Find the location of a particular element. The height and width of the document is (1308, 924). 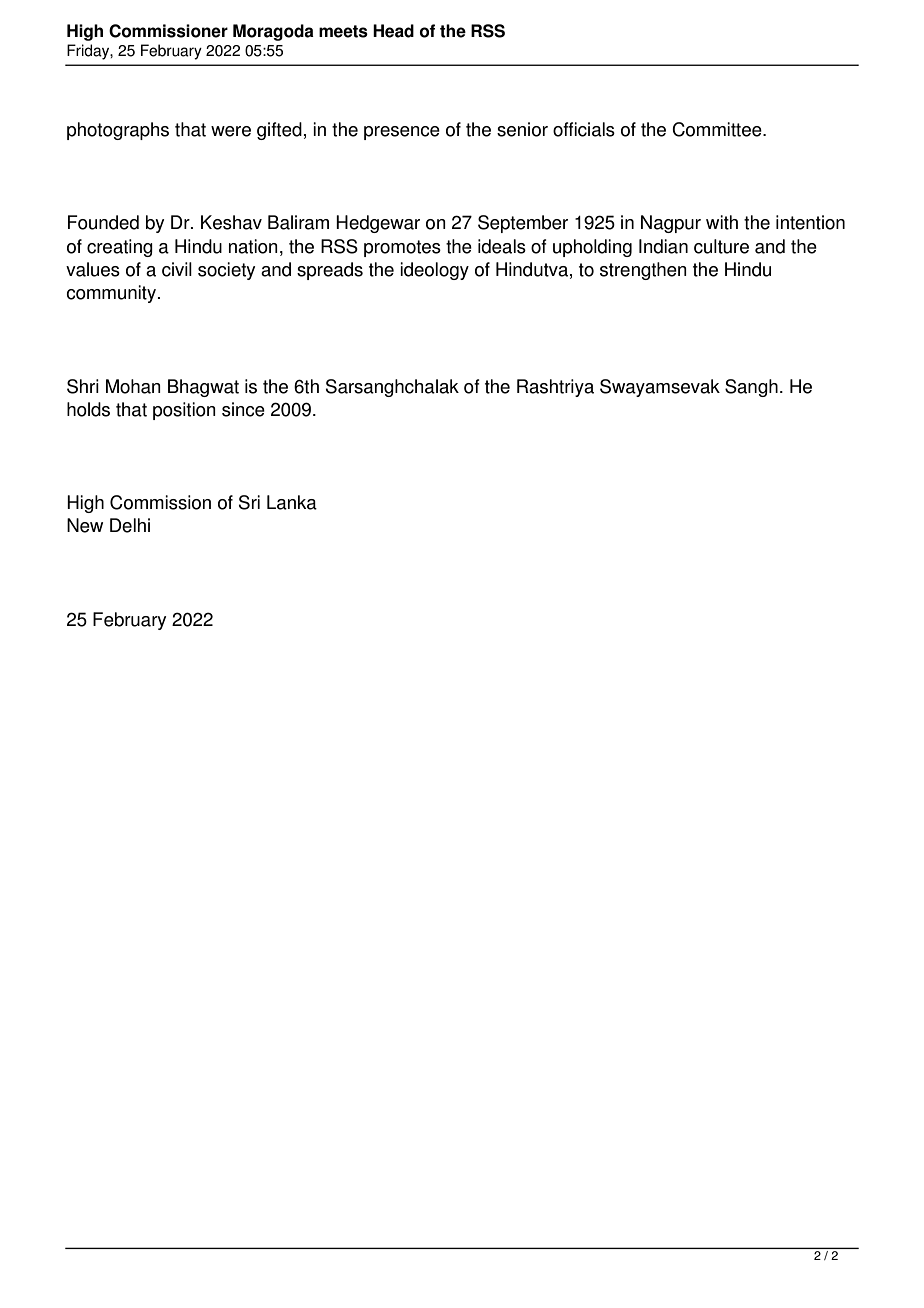

Committee is located at coordinates (718, 129).
